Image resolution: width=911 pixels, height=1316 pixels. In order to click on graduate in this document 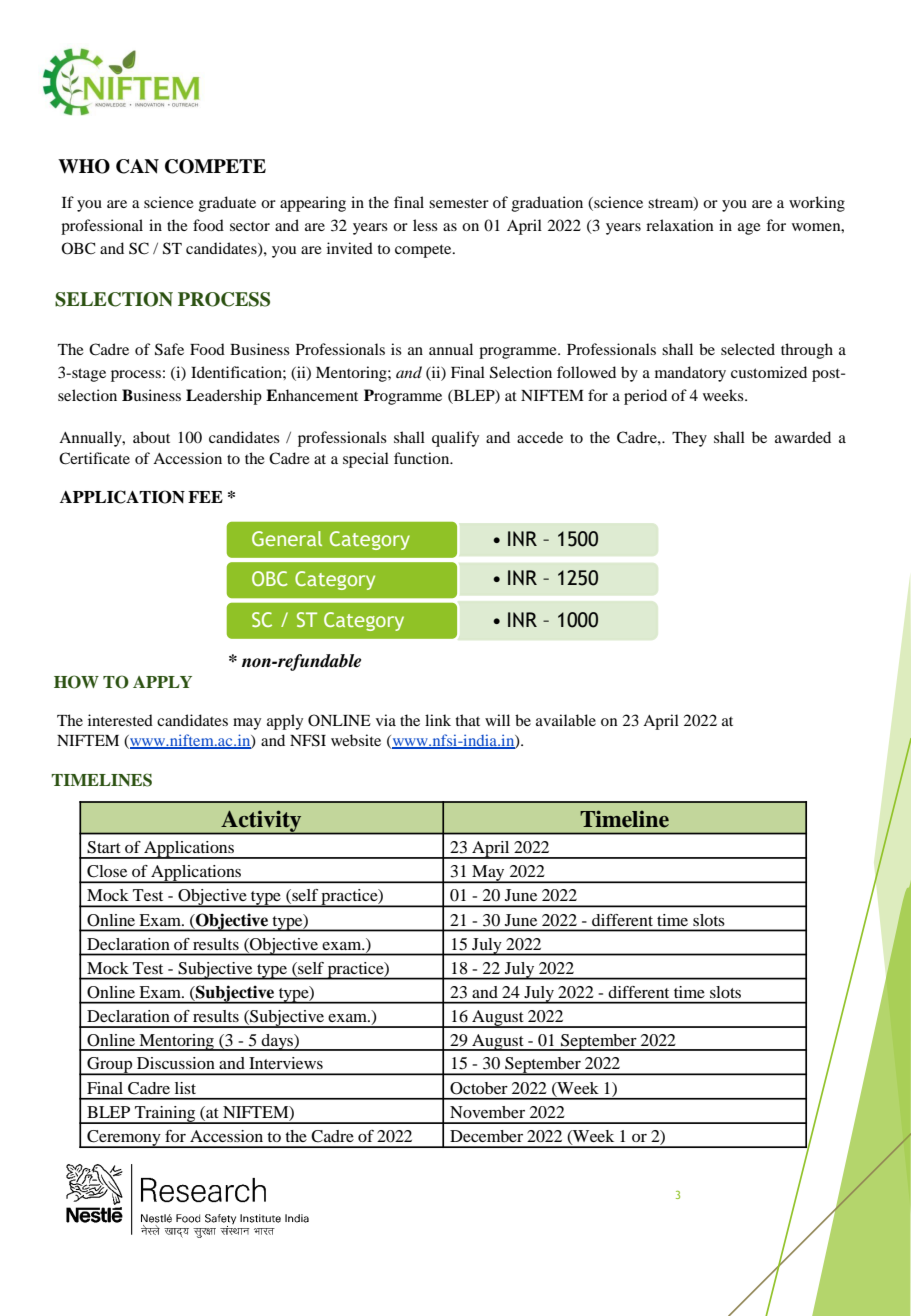, I will do `click(227, 204)`.
